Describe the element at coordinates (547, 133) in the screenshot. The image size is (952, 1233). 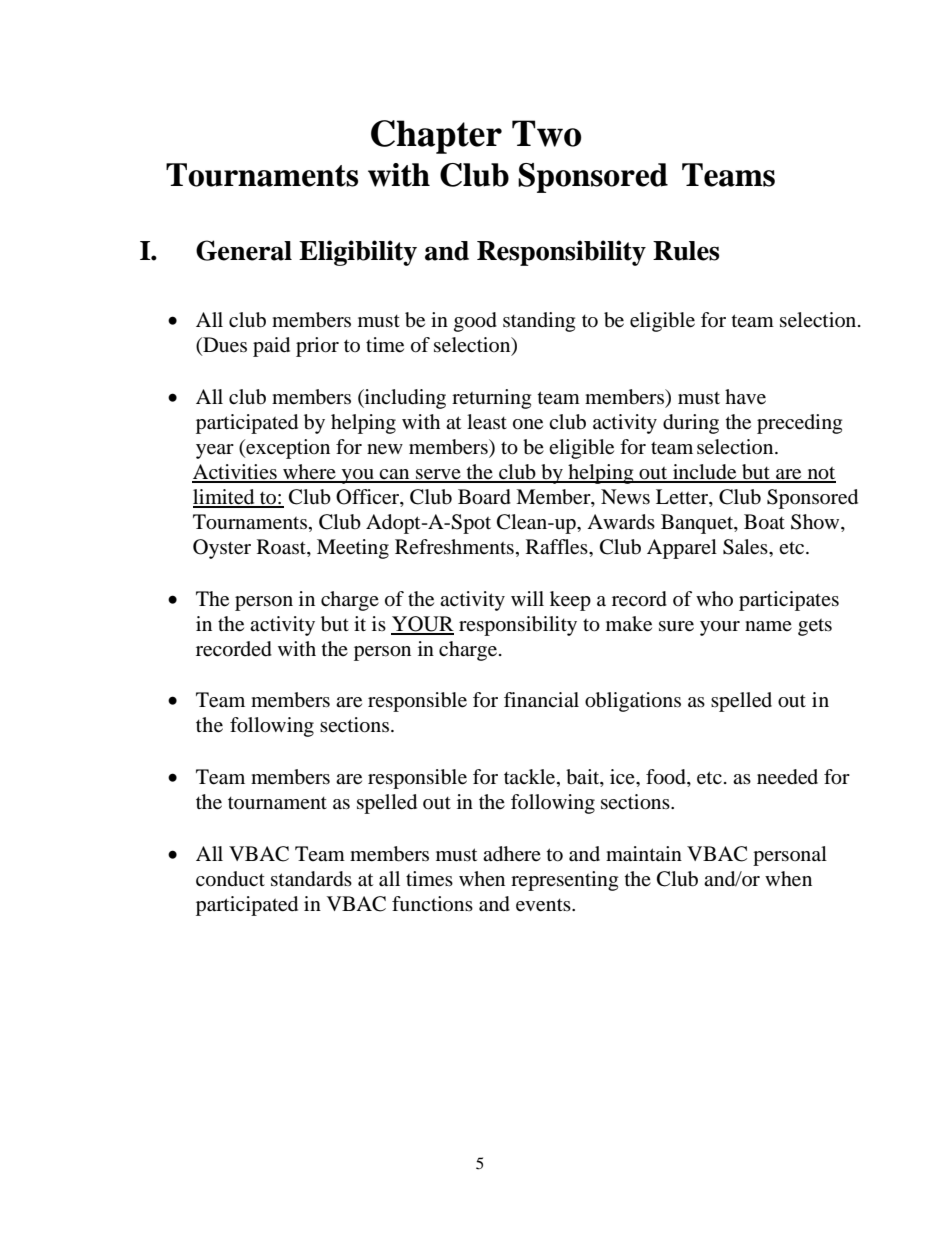
I see `Two` at that location.
